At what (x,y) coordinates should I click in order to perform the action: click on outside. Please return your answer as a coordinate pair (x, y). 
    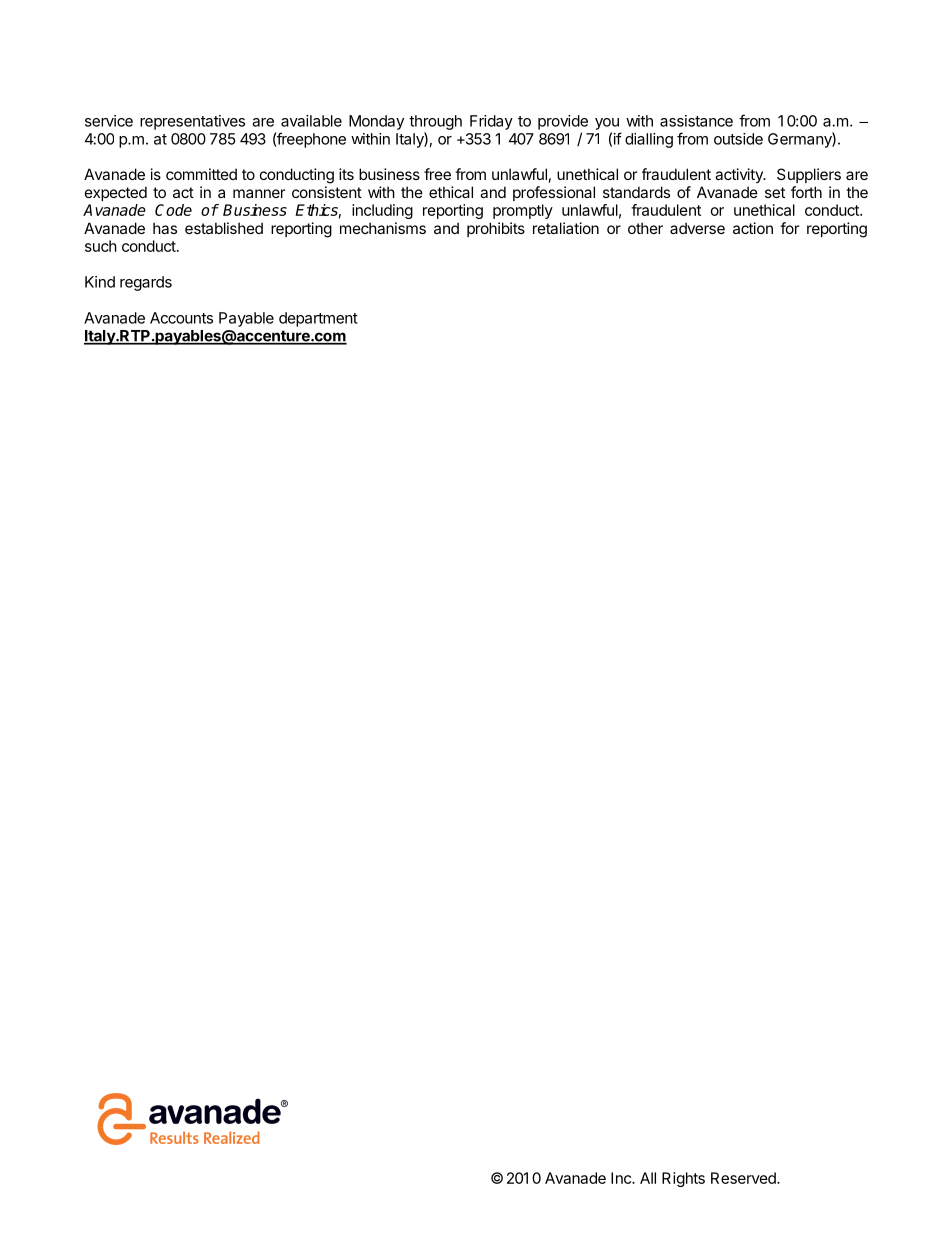
    Looking at the image, I should click on (738, 139).
